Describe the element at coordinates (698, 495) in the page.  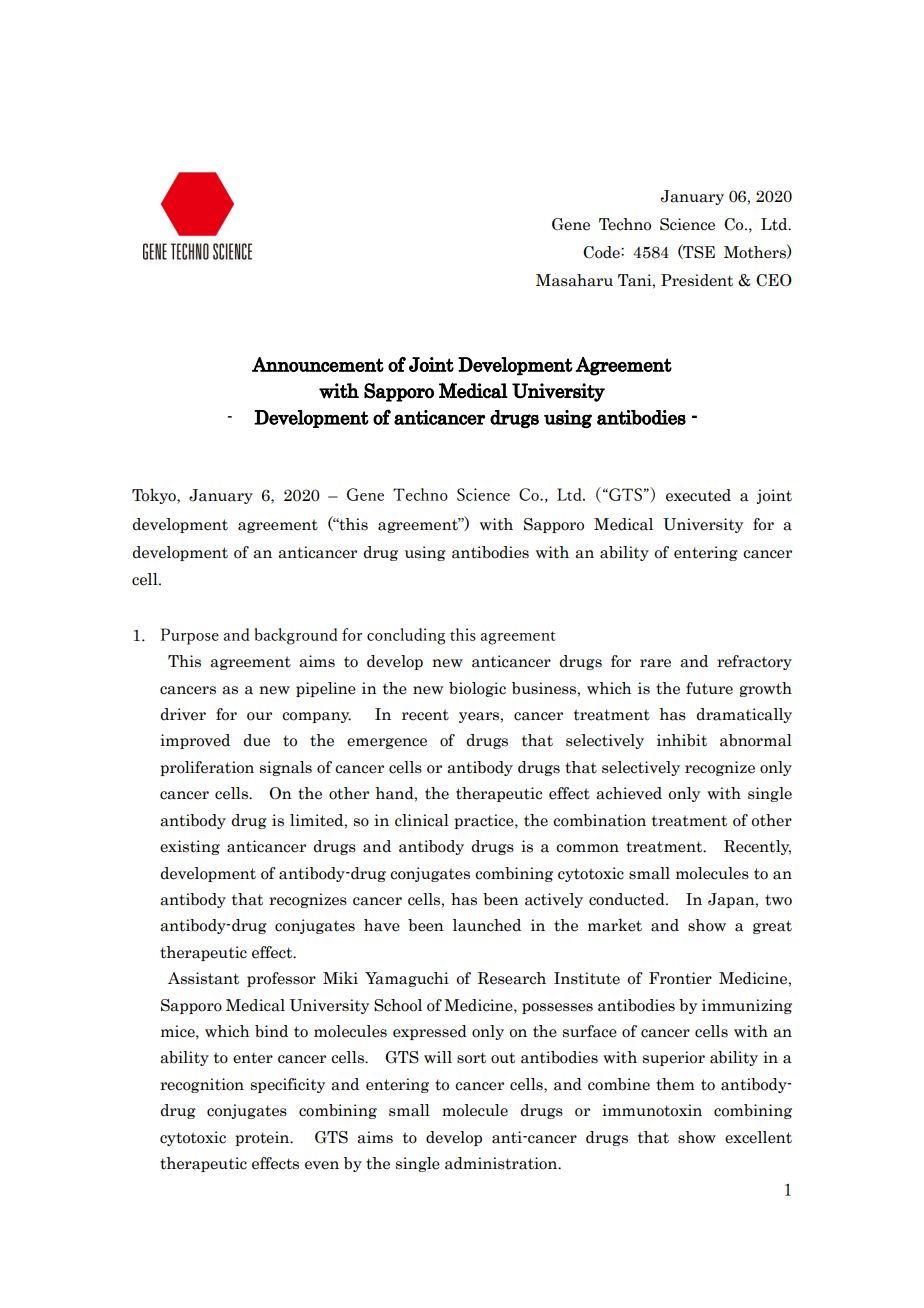
I see `executed` at that location.
